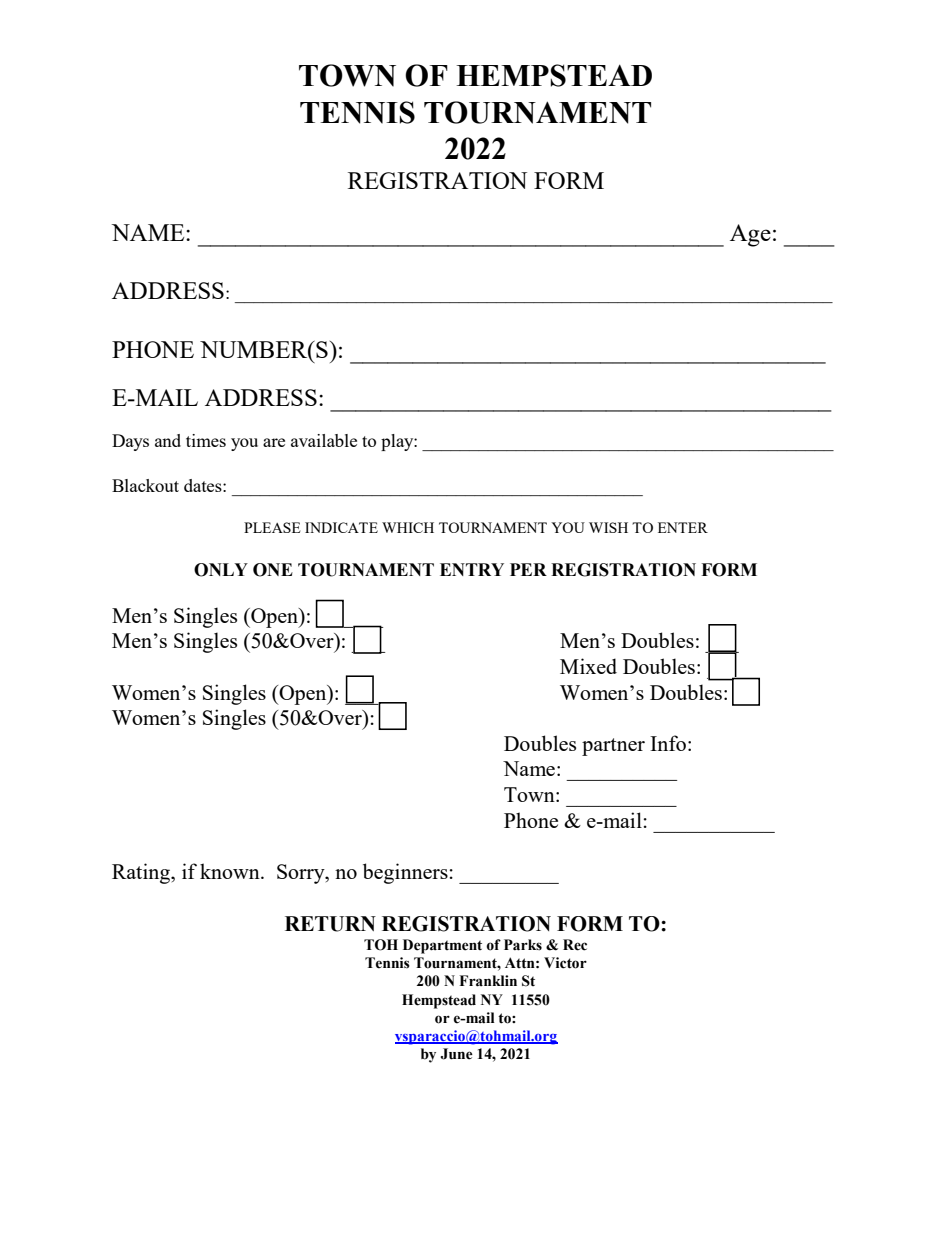  Describe the element at coordinates (668, 743) in the document. I see `Info` at that location.
